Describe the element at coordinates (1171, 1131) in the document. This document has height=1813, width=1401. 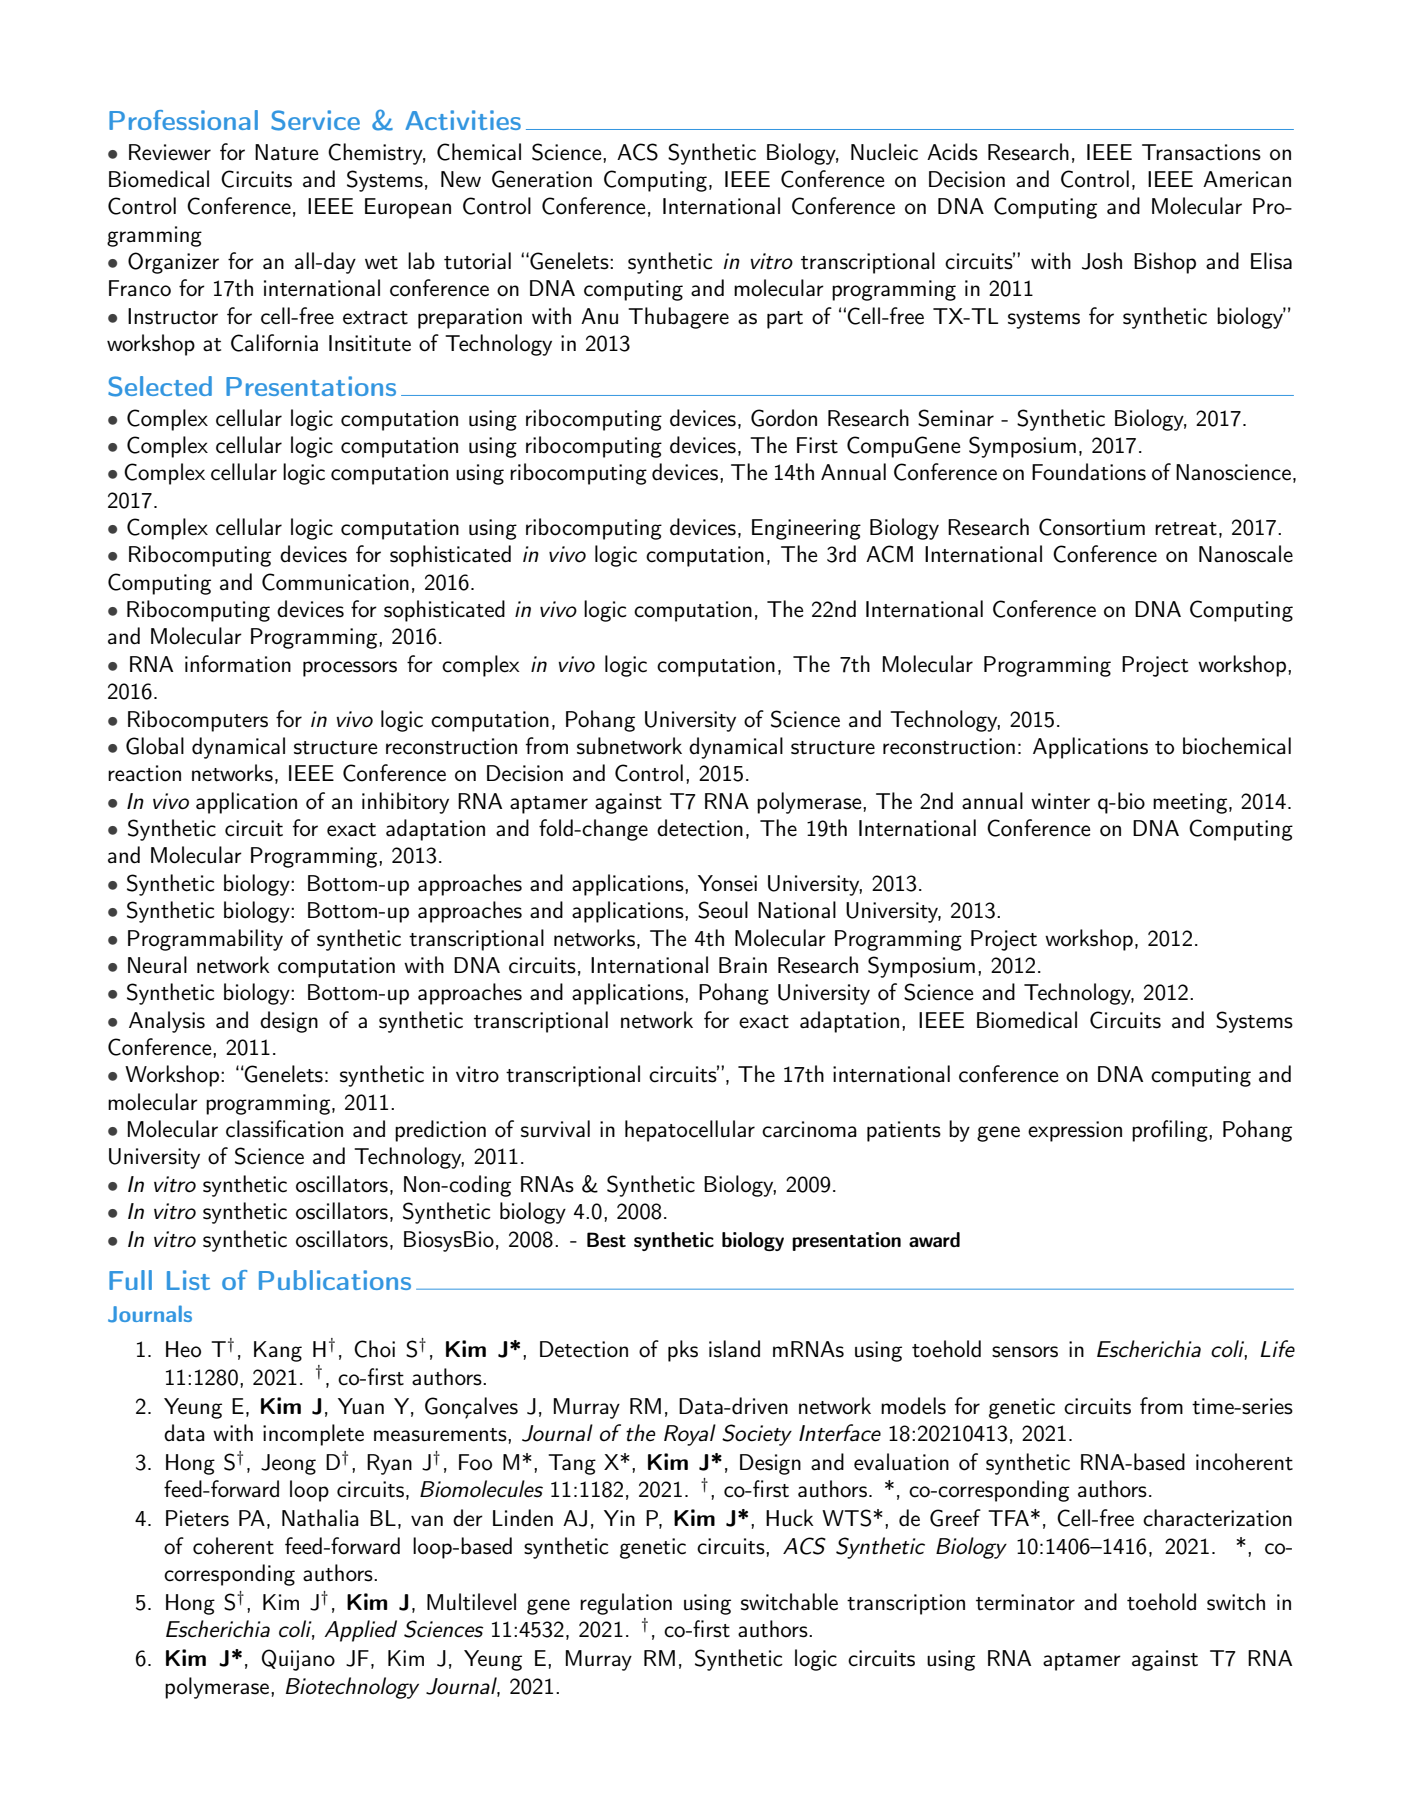
I see `profiling` at that location.
